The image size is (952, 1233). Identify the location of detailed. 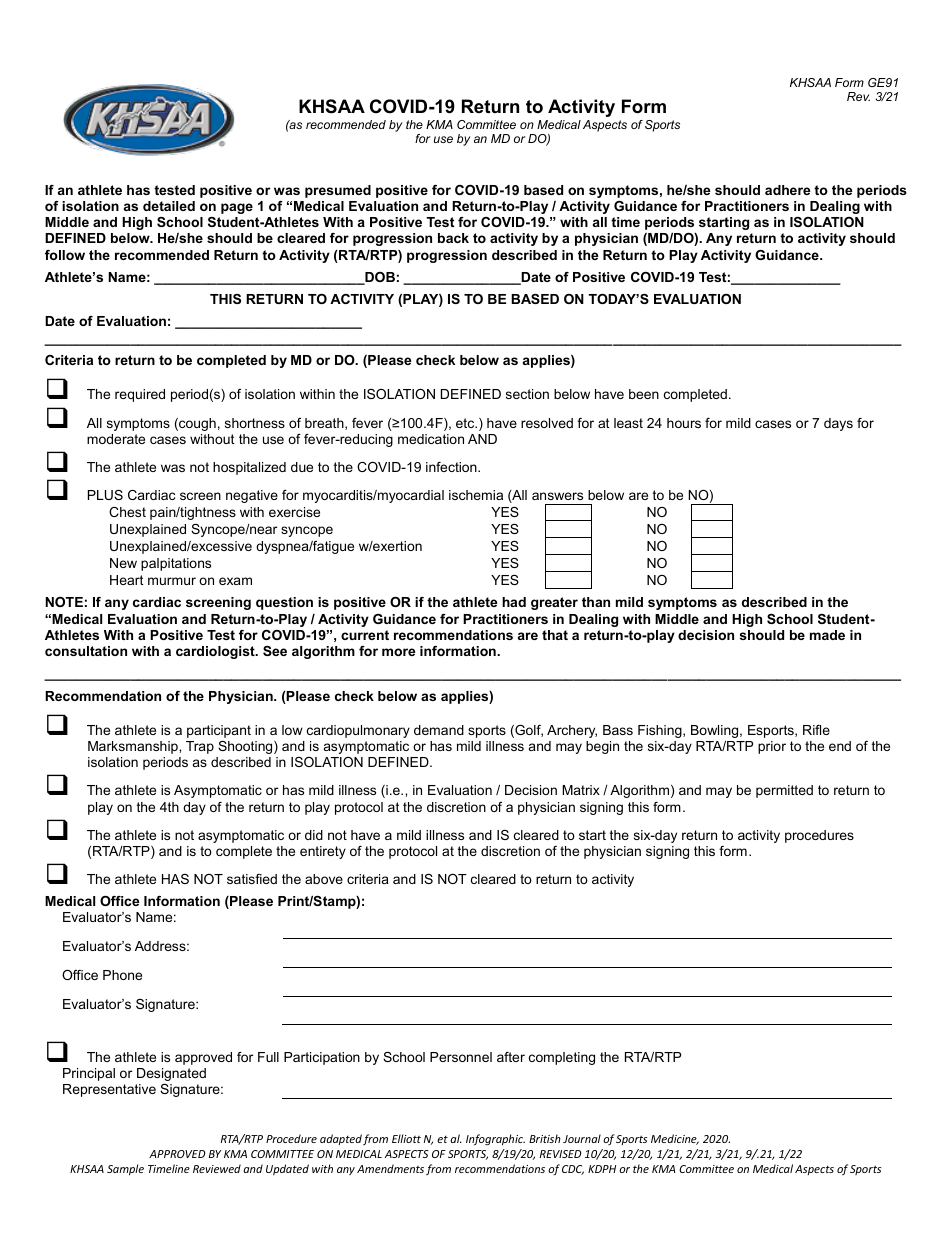
(169, 206).
